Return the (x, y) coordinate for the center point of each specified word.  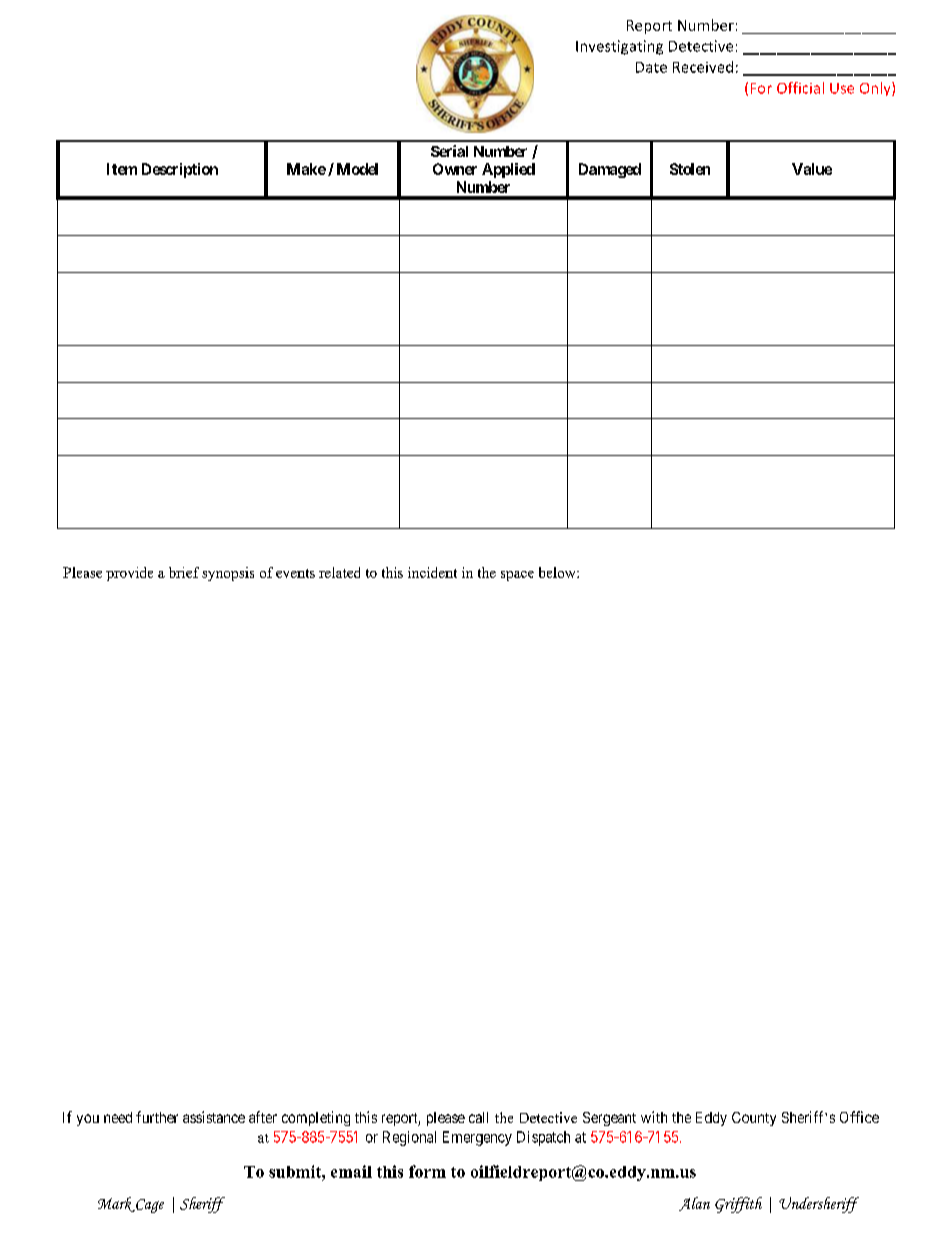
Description (180, 170)
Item (122, 169)
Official (800, 88)
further (157, 1117)
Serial (449, 151)
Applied (508, 170)
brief (184, 572)
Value (812, 169)
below (558, 572)
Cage (149, 1206)
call (478, 1117)
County (754, 1119)
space (517, 576)
